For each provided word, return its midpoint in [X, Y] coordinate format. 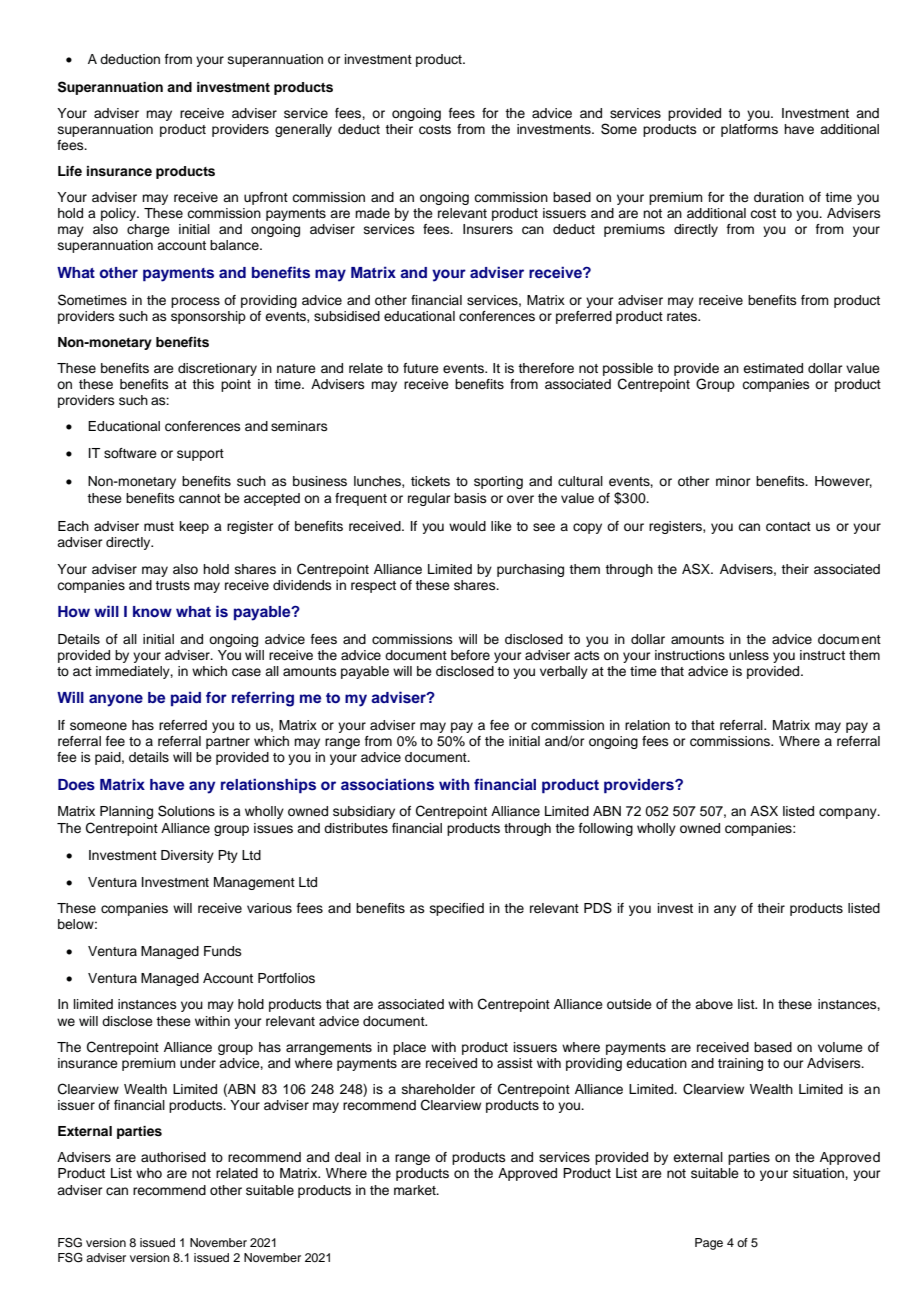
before [470, 655]
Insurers [488, 229]
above [714, 1004]
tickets [430, 481]
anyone [116, 700]
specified [457, 909]
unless [749, 655]
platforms [749, 130]
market [416, 1190]
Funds [223, 951]
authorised [173, 1157]
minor [733, 481]
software [130, 453]
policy [119, 214]
